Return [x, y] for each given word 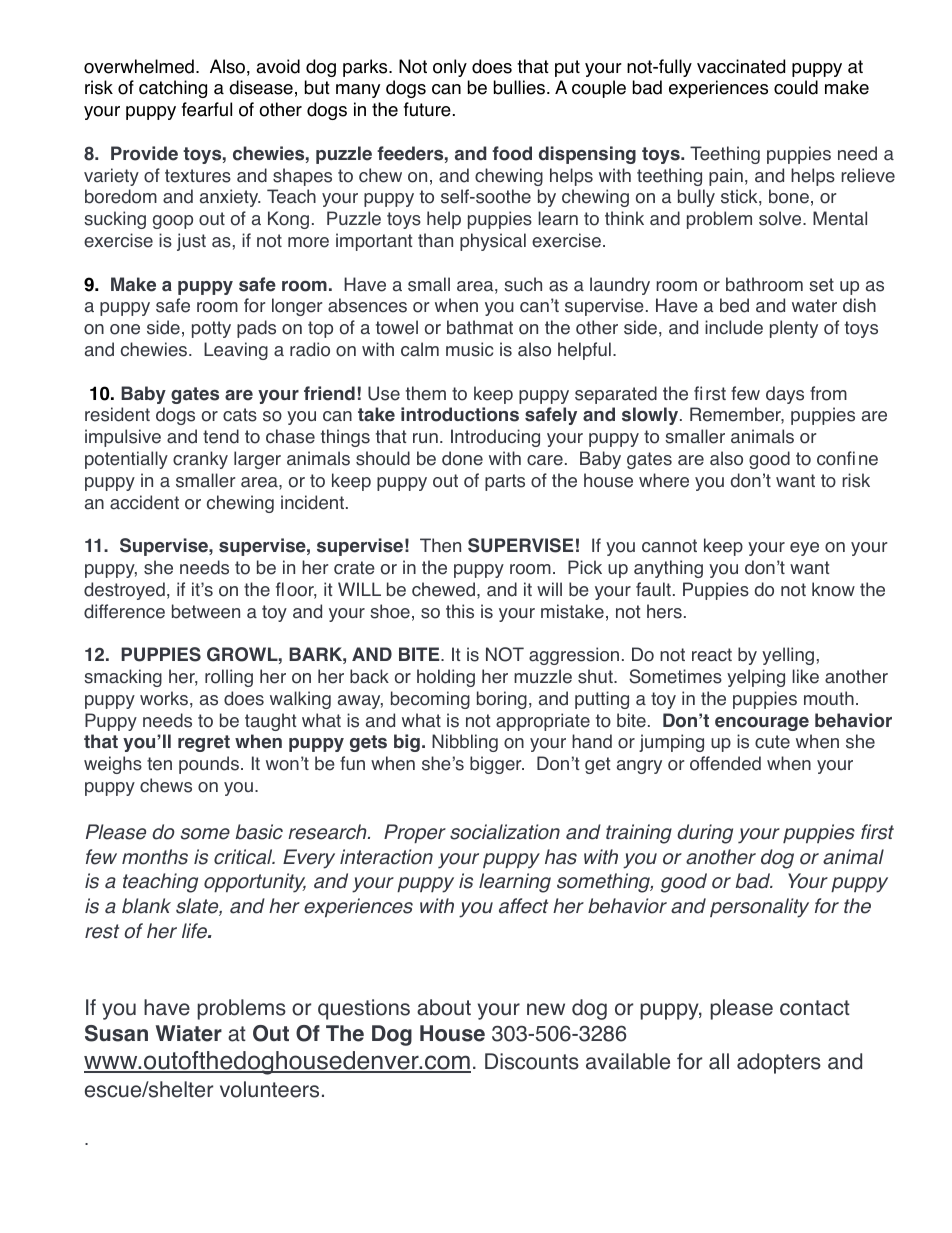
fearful [207, 109]
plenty [794, 329]
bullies [521, 87]
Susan [116, 1033]
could [796, 87]
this [460, 611]
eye [804, 549]
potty [211, 329]
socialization [505, 832]
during [705, 834]
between [206, 611]
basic [259, 832]
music [469, 349]
